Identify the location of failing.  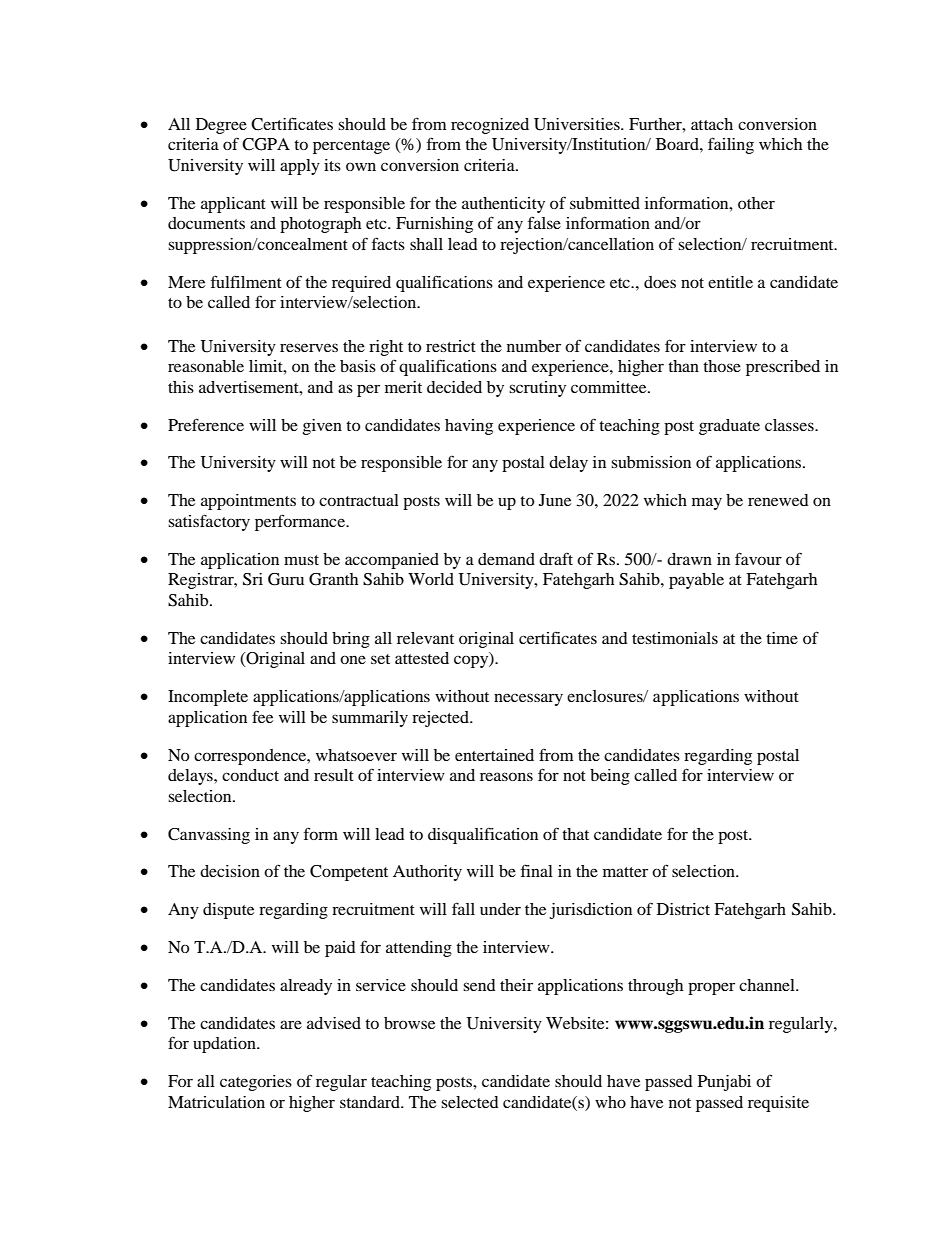
(731, 145).
